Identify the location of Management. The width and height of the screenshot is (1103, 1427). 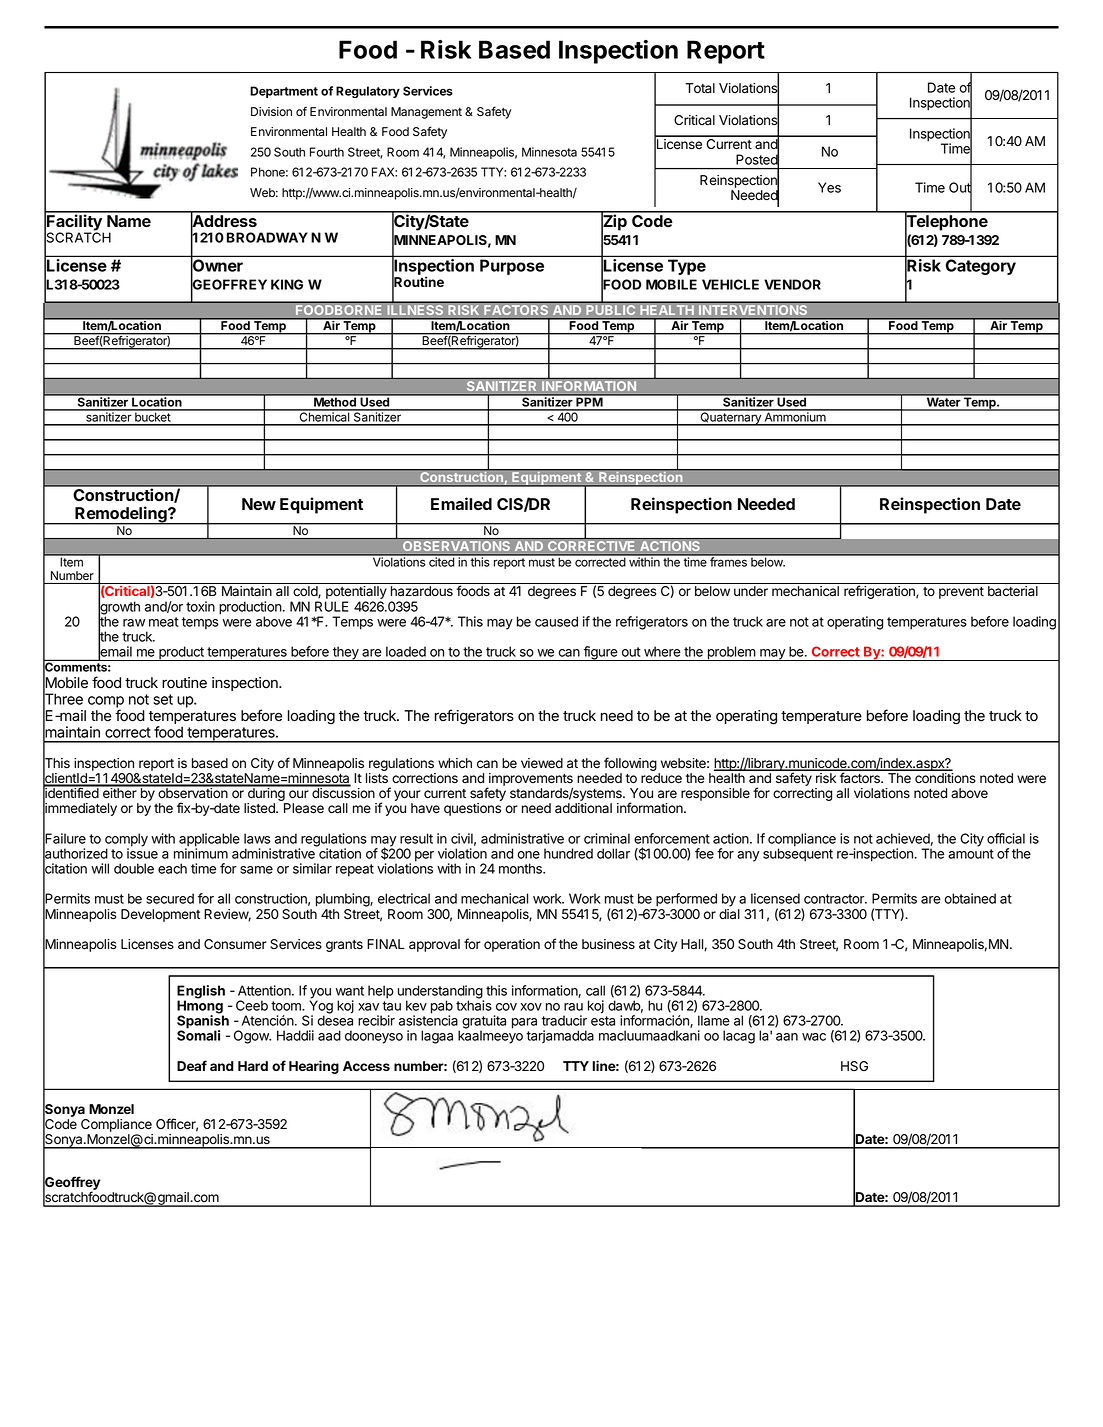
(426, 113).
